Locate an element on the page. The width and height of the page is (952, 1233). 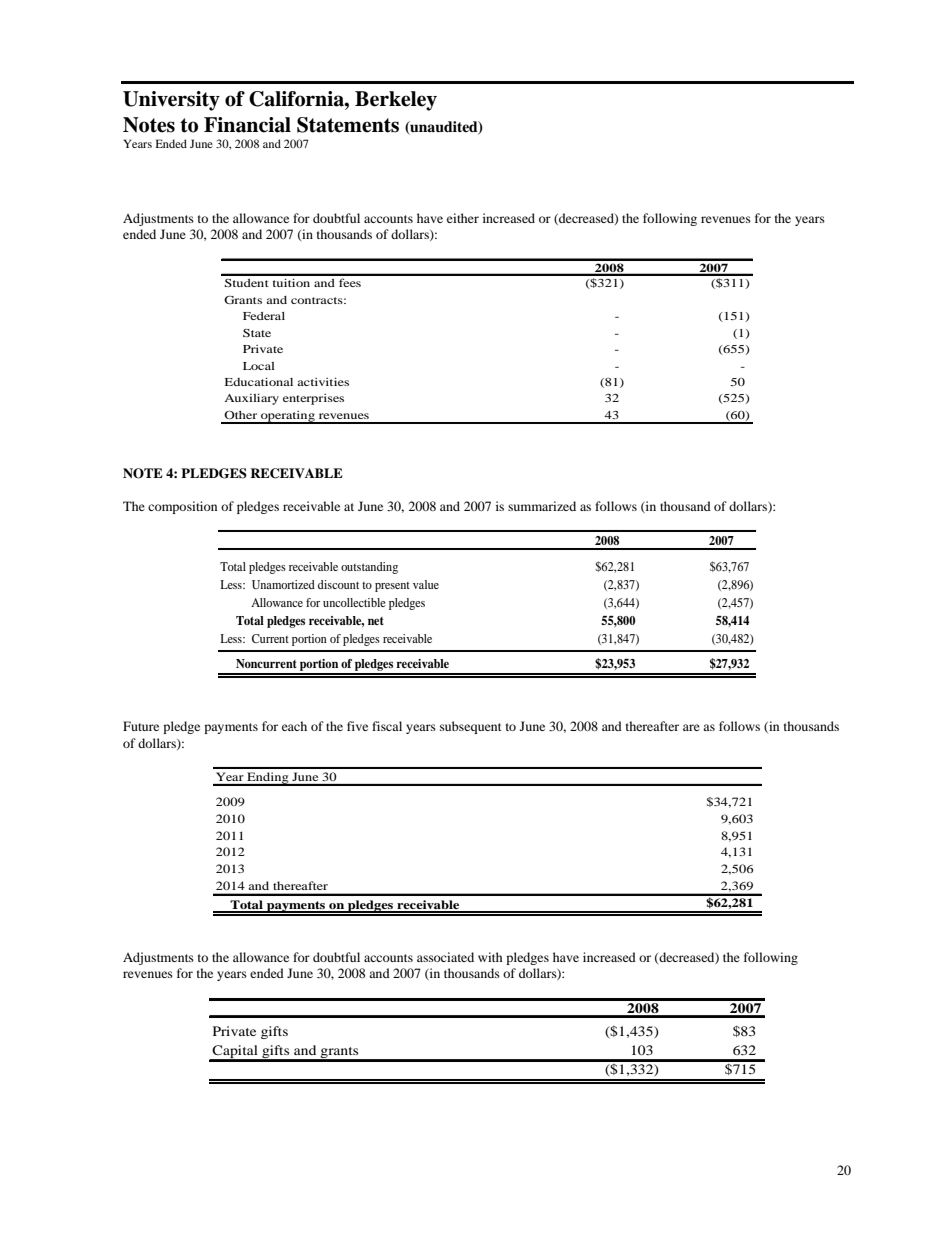
Capital is located at coordinates (235, 1053).
